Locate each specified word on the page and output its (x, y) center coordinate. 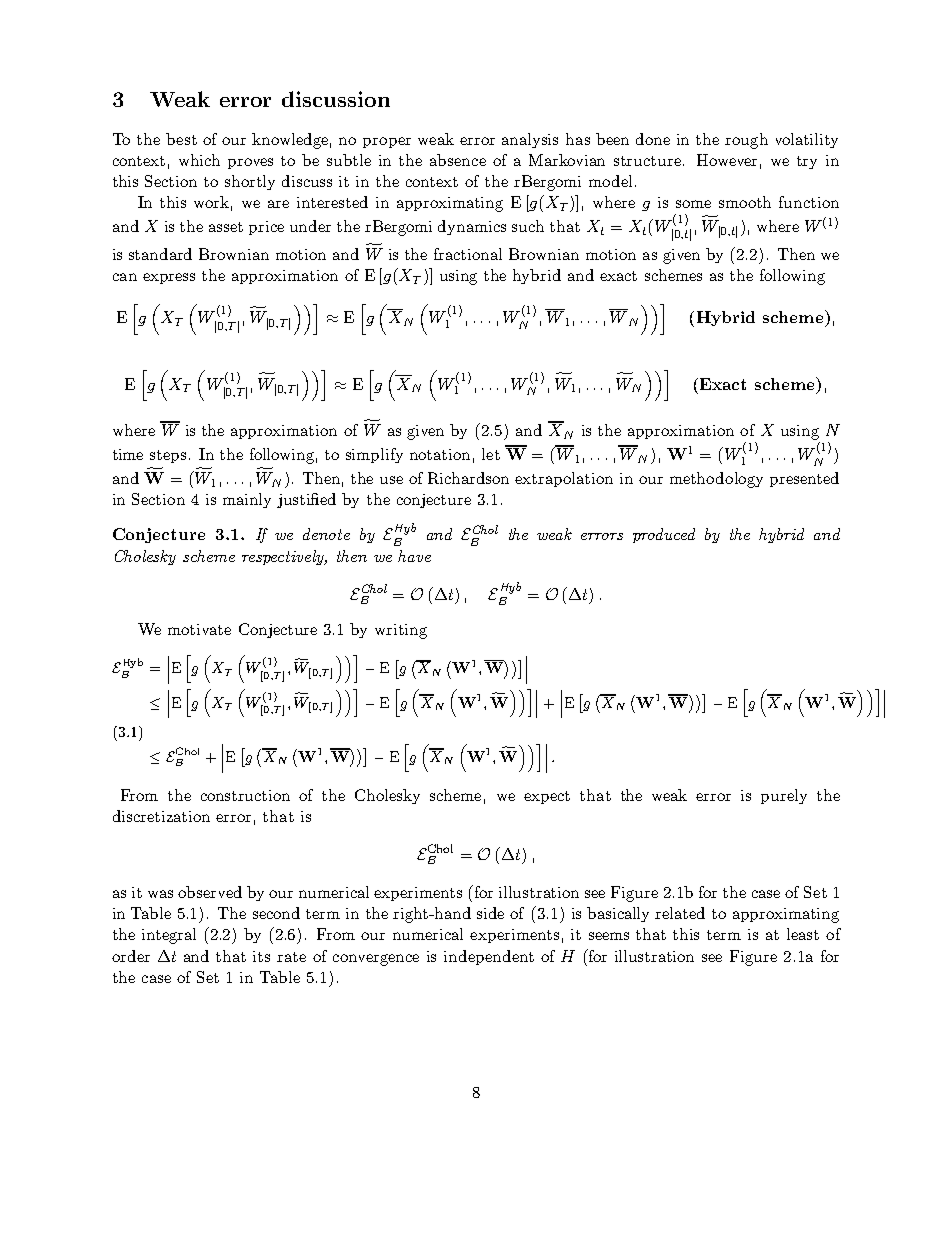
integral (169, 936)
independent (489, 957)
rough (746, 141)
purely (784, 796)
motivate (199, 629)
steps (168, 456)
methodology (716, 480)
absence (458, 160)
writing (401, 631)
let (491, 454)
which (199, 160)
